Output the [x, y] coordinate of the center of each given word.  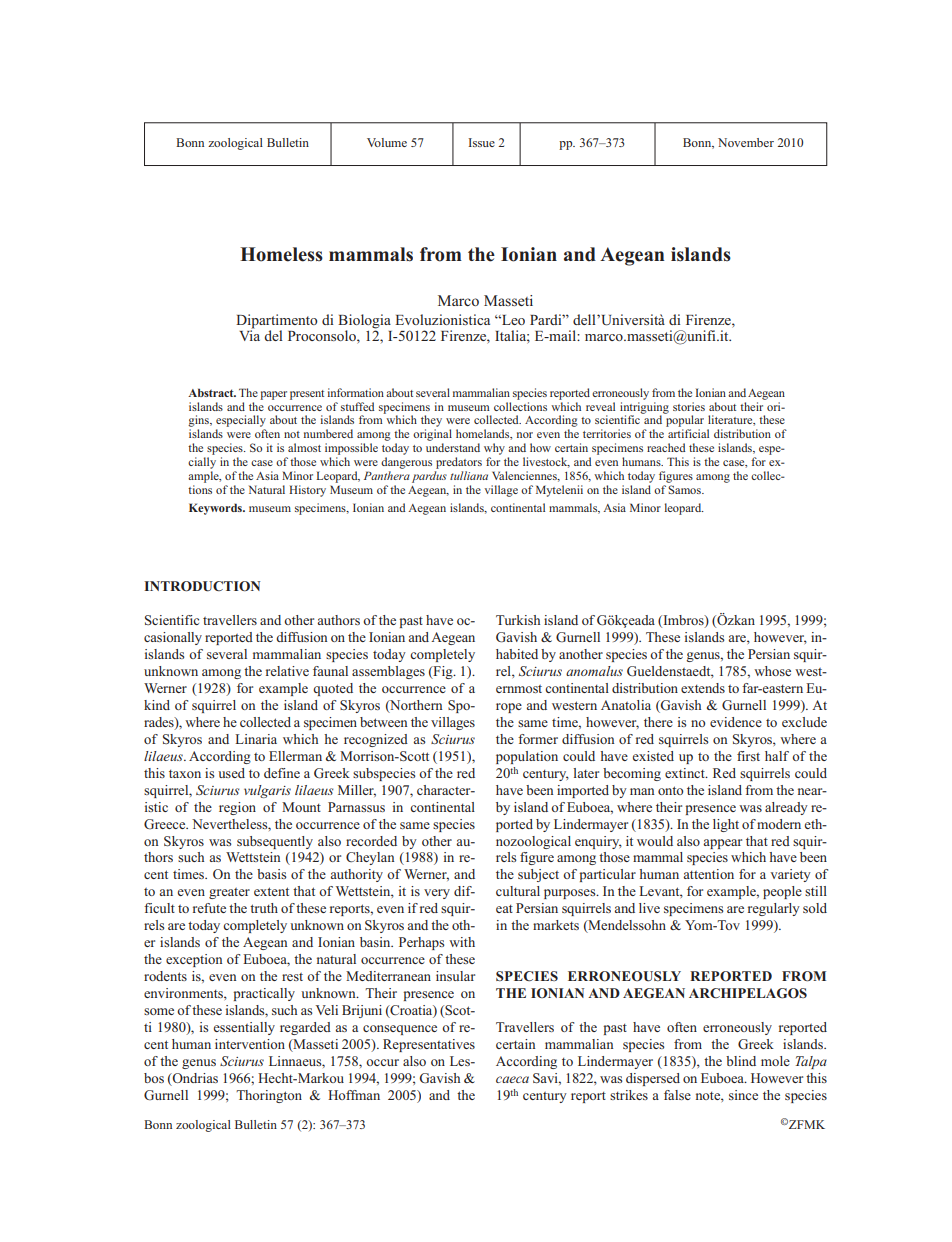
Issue [481, 142]
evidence [736, 722]
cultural [518, 891]
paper [273, 395]
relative [287, 671]
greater [229, 893]
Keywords [216, 509]
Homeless [281, 254]
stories [689, 406]
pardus [429, 477]
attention [708, 874]
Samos [685, 489]
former [538, 739]
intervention [250, 1044]
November [746, 142]
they [431, 422]
